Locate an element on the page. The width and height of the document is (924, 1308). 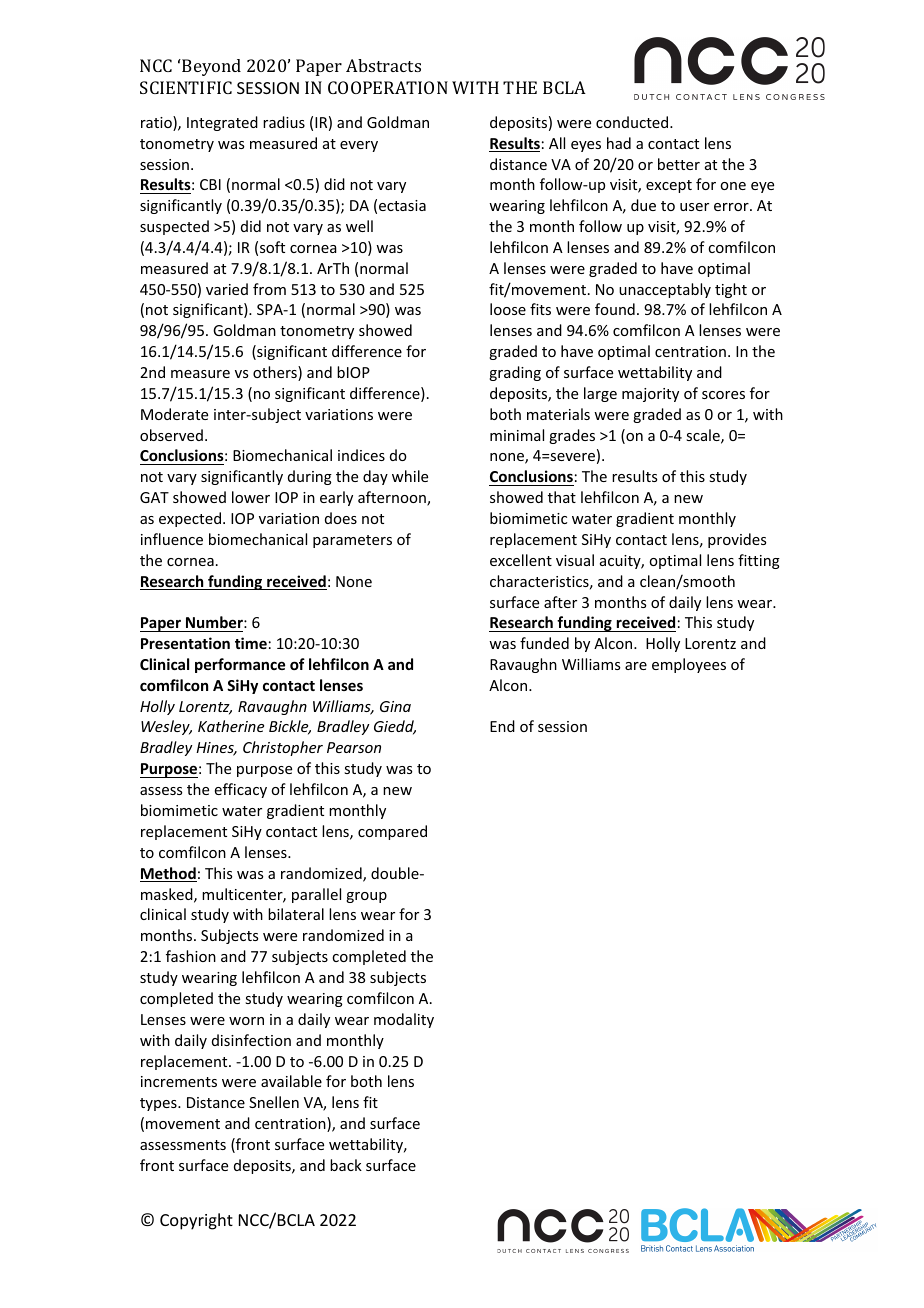
employees is located at coordinates (689, 665).
